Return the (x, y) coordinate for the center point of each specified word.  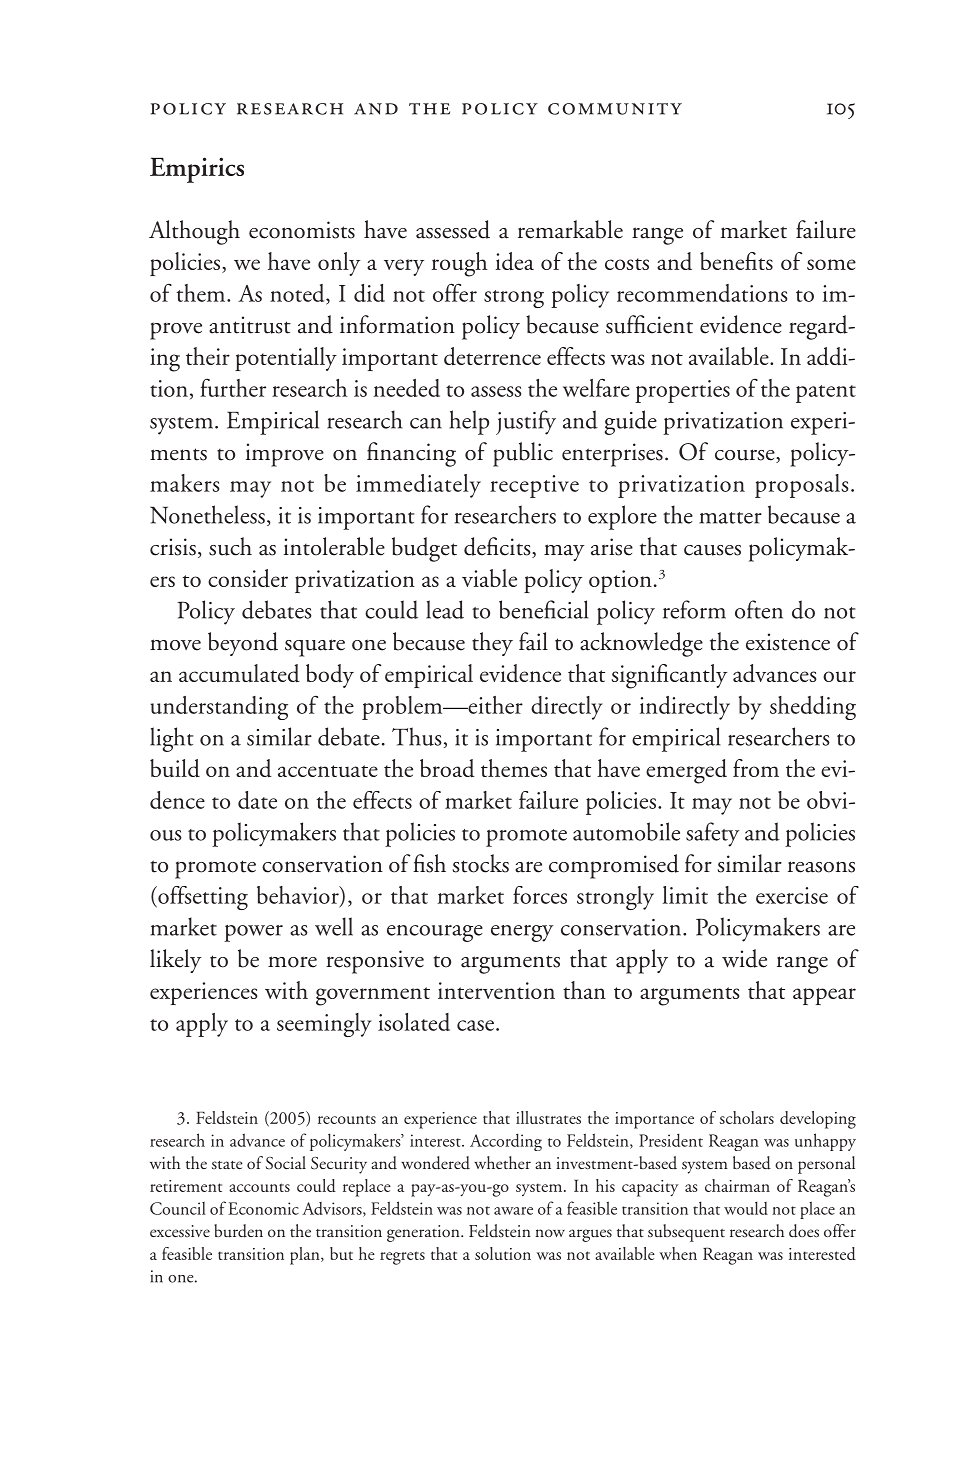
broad (447, 768)
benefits (736, 261)
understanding (219, 708)
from (756, 768)
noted (298, 294)
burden (238, 1231)
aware (513, 1211)
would (746, 1208)
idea (515, 261)
